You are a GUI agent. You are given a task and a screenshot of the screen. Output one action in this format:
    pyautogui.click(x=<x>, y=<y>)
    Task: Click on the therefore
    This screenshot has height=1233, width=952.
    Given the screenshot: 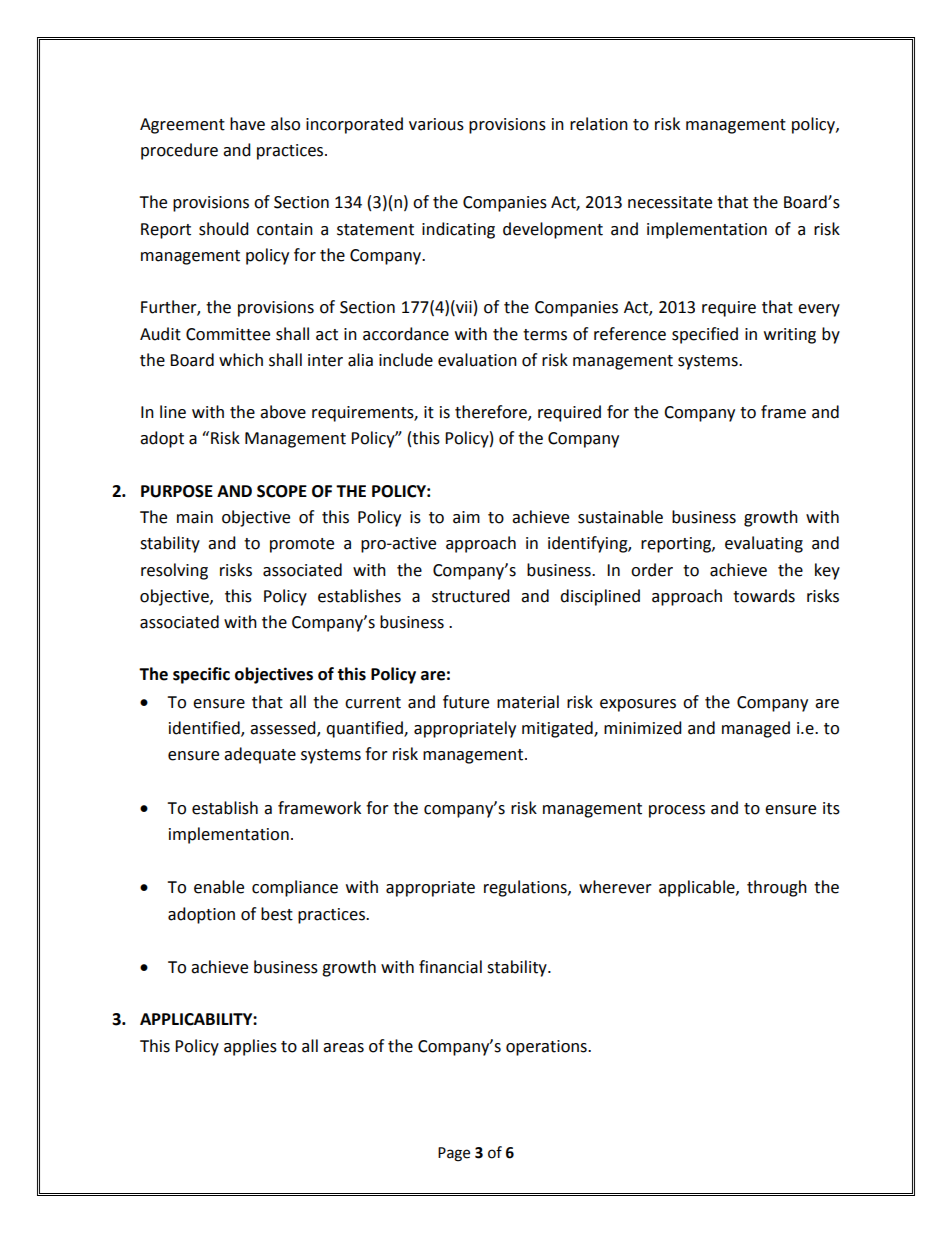 What is the action you would take?
    pyautogui.click(x=492, y=413)
